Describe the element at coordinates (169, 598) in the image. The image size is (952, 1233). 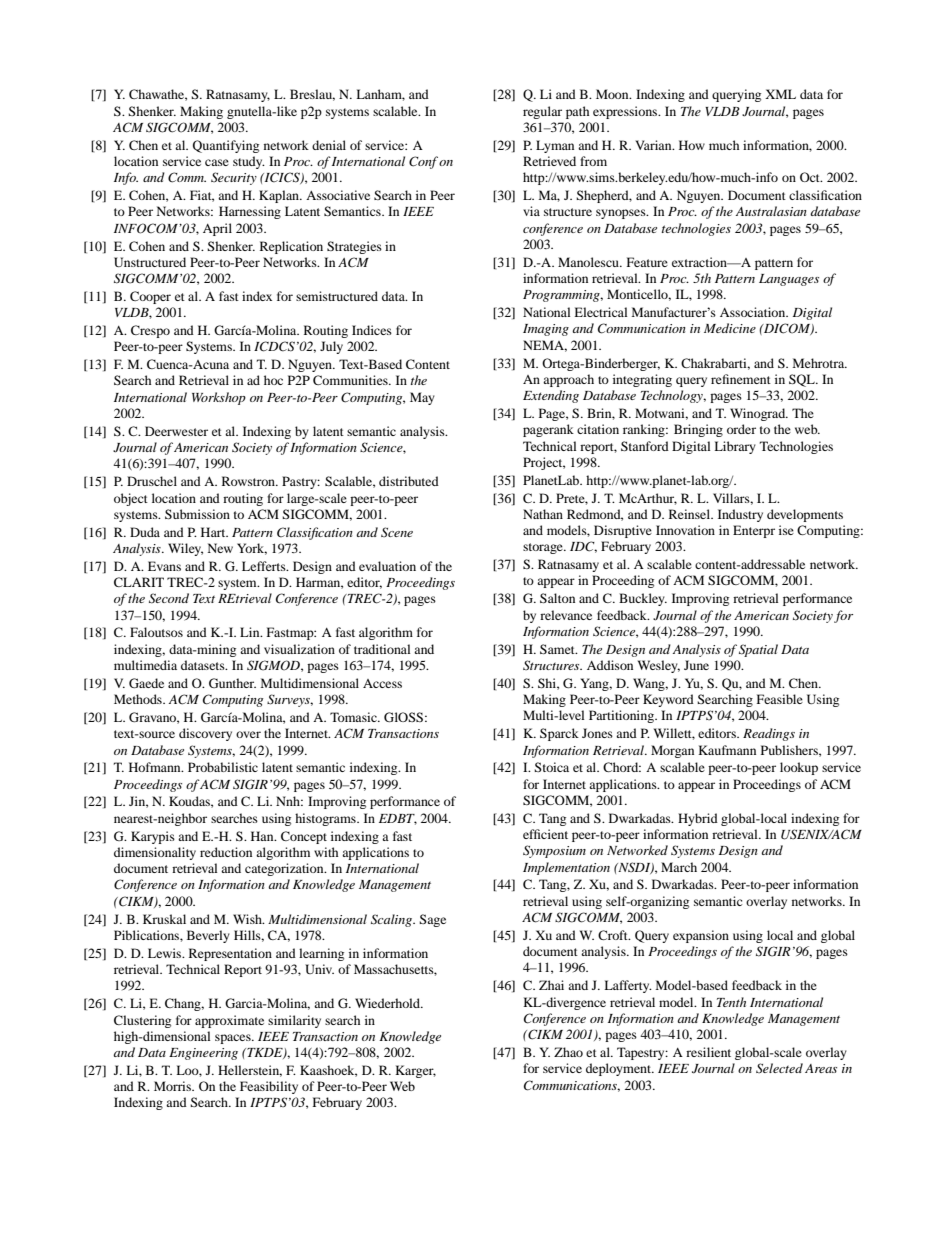
I see `Second` at that location.
